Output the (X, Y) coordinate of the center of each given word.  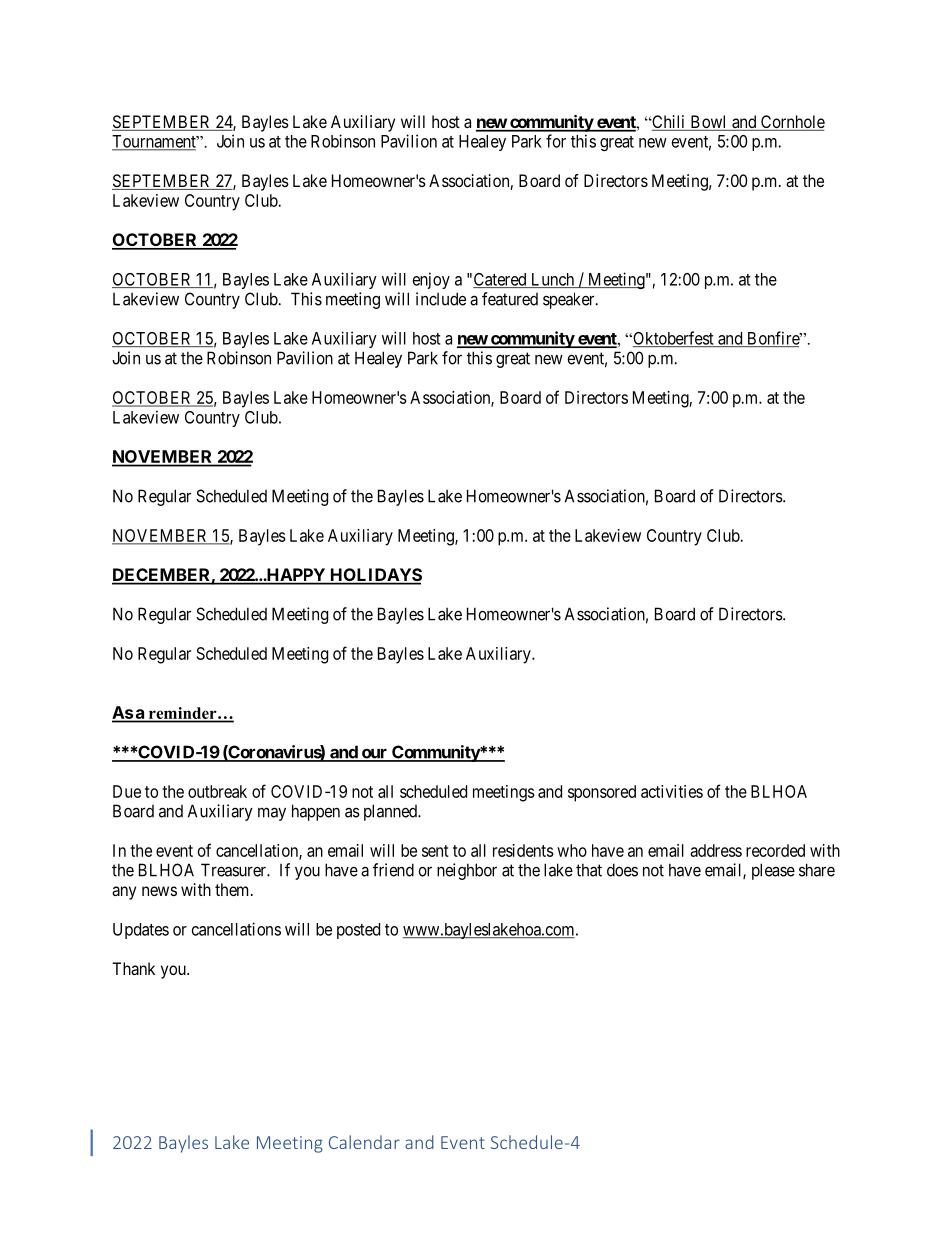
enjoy (431, 280)
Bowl (708, 123)
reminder (184, 713)
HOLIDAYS (375, 576)
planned (391, 812)
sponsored (602, 793)
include (441, 299)
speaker (570, 300)
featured (510, 299)
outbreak (217, 791)
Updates (141, 931)
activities (672, 791)
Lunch (553, 280)
